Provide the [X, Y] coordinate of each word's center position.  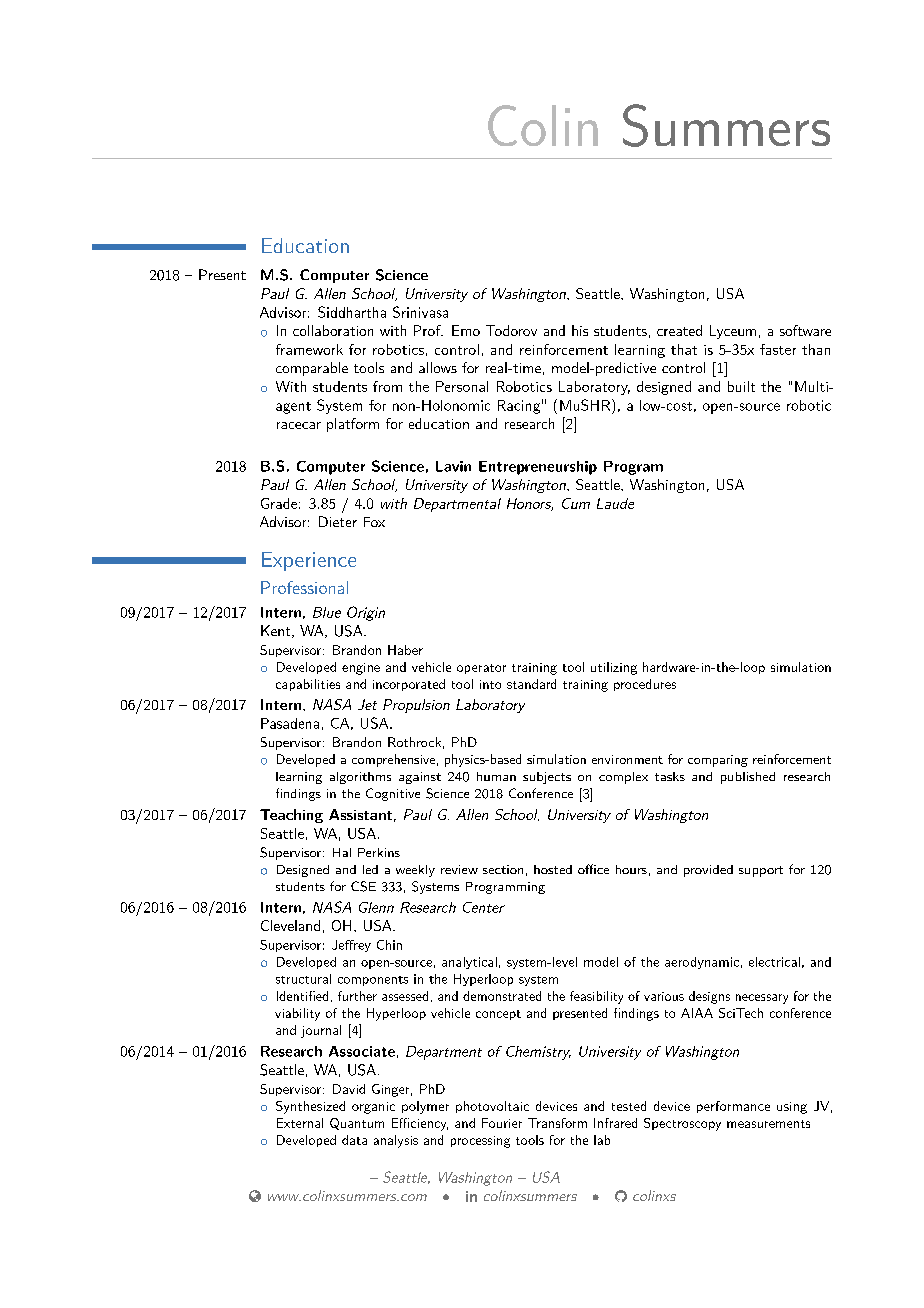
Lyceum [733, 332]
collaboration [333, 330]
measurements [768, 1124]
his [580, 330]
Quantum [357, 1124]
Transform [557, 1123]
